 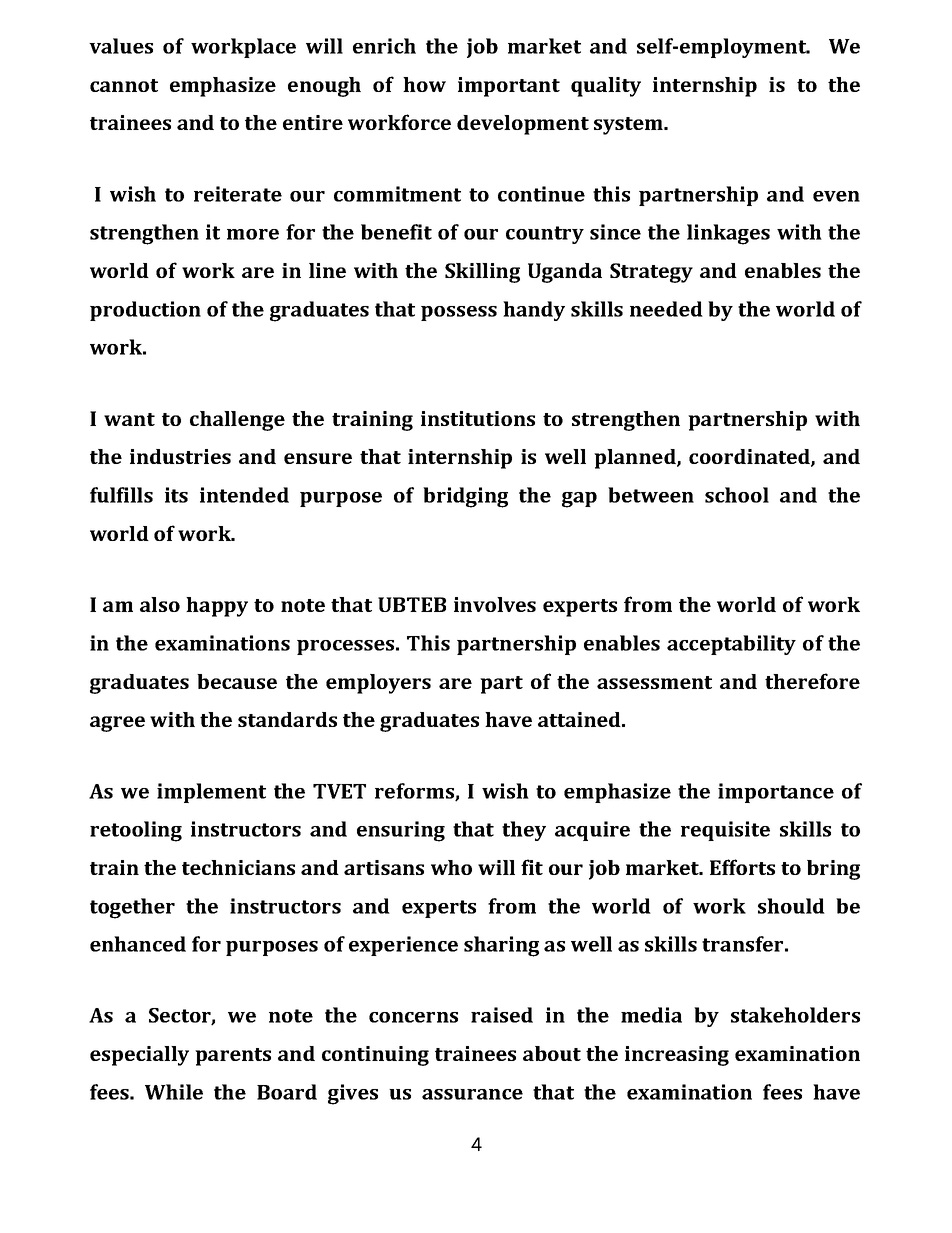 I want to click on cannot, so click(x=124, y=85).
